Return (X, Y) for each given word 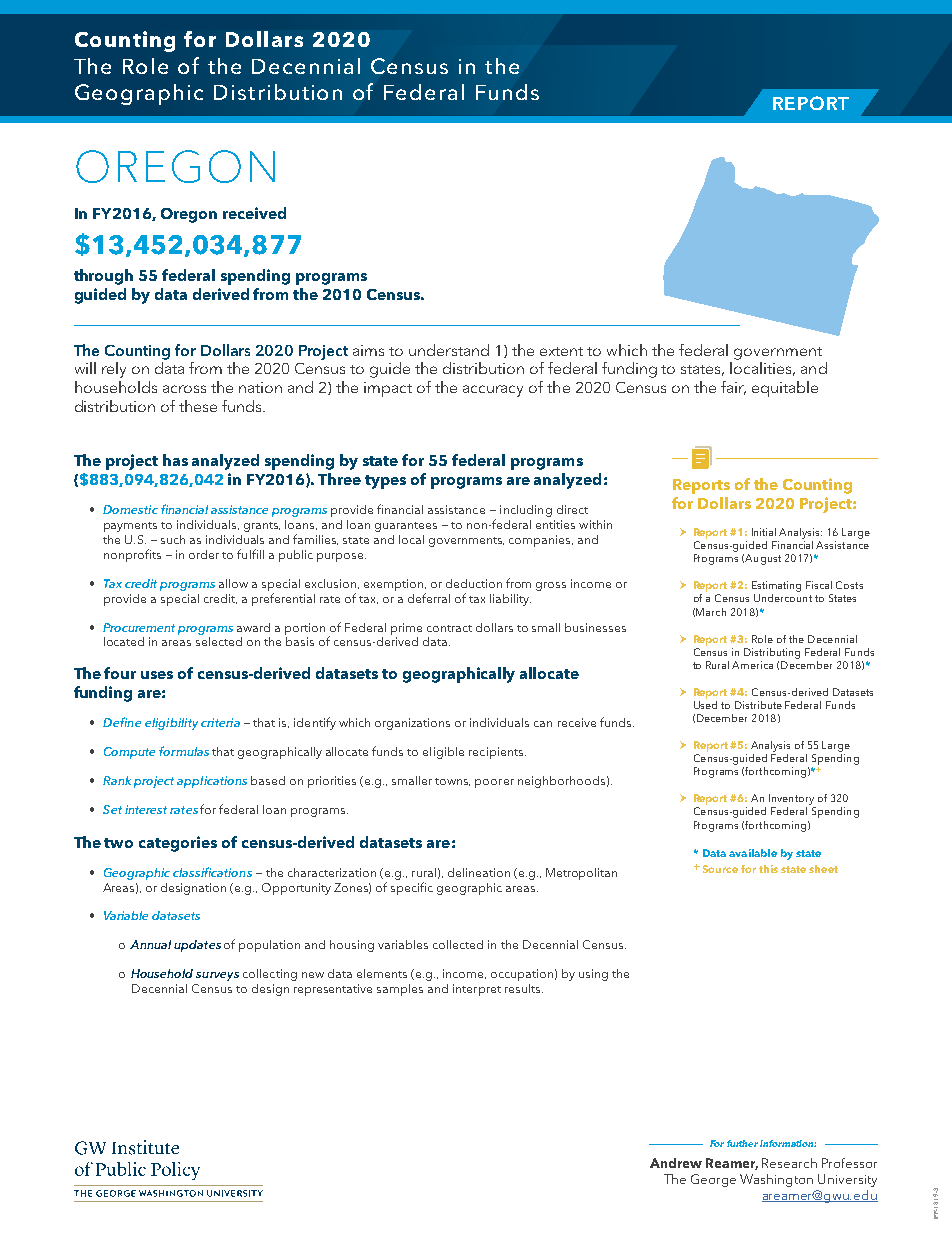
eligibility (171, 724)
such (173, 539)
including (526, 511)
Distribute (758, 705)
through (103, 277)
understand (449, 350)
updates (197, 946)
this (768, 869)
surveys (217, 976)
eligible (443, 753)
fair (733, 388)
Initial (764, 532)
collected (458, 944)
